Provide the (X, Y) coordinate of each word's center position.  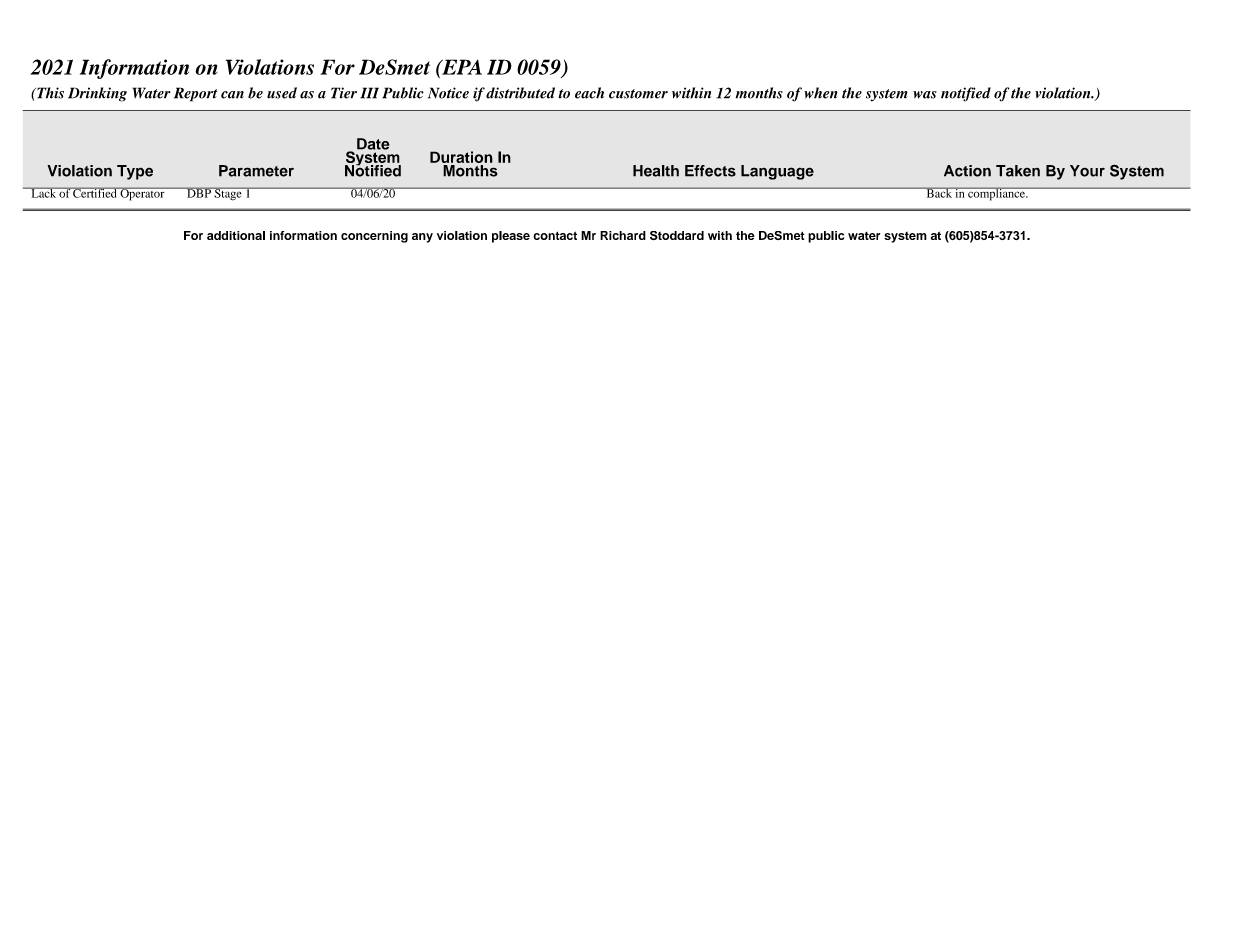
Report (195, 94)
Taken (1018, 171)
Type (135, 172)
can (232, 95)
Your (1087, 171)
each (589, 93)
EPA (461, 67)
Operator (142, 194)
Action (967, 171)
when (821, 93)
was (925, 95)
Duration (461, 157)
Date (373, 144)
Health (656, 171)
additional (236, 235)
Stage (228, 194)
